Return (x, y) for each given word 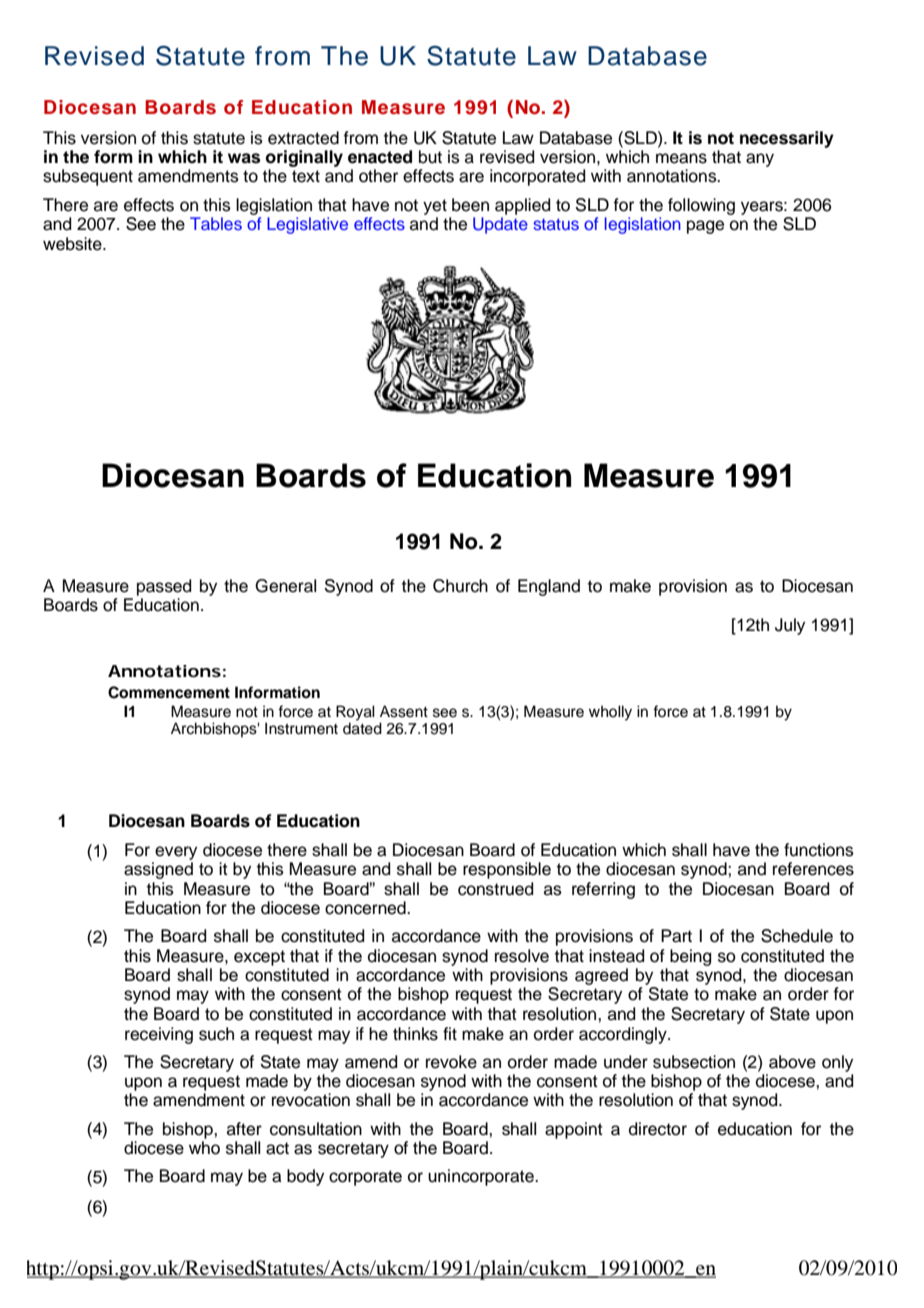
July (790, 626)
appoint (574, 1130)
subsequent (88, 177)
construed (495, 889)
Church (460, 586)
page (705, 227)
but (430, 157)
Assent (404, 711)
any (760, 160)
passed (164, 587)
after (244, 1129)
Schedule (797, 936)
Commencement (169, 692)
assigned (158, 870)
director (658, 1129)
